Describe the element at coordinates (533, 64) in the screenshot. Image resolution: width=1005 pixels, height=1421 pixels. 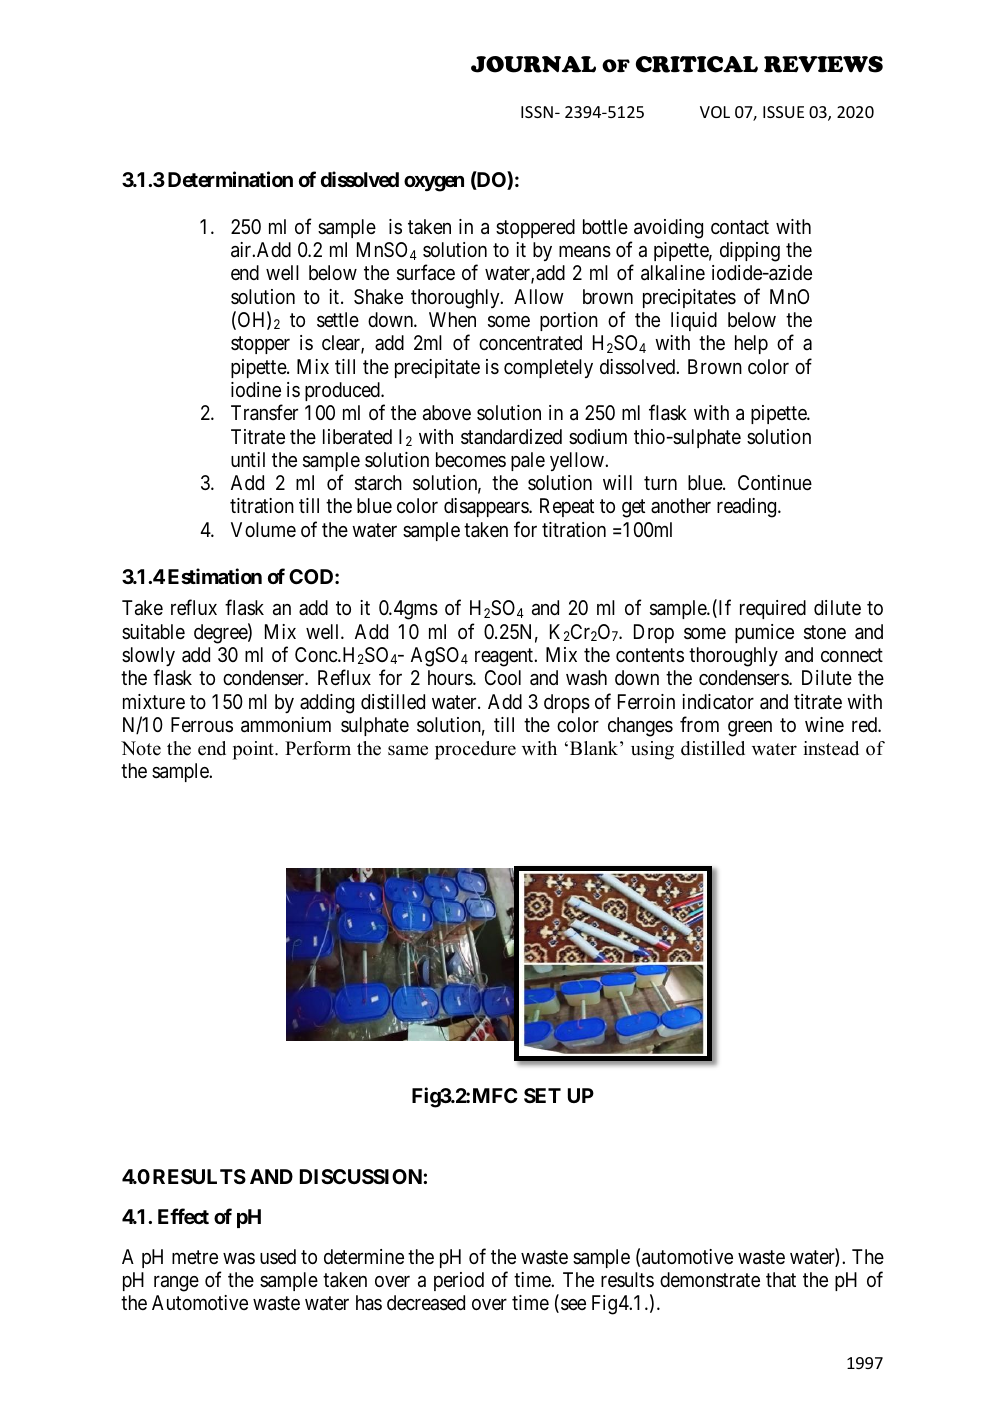
I see `JOURNAL` at that location.
